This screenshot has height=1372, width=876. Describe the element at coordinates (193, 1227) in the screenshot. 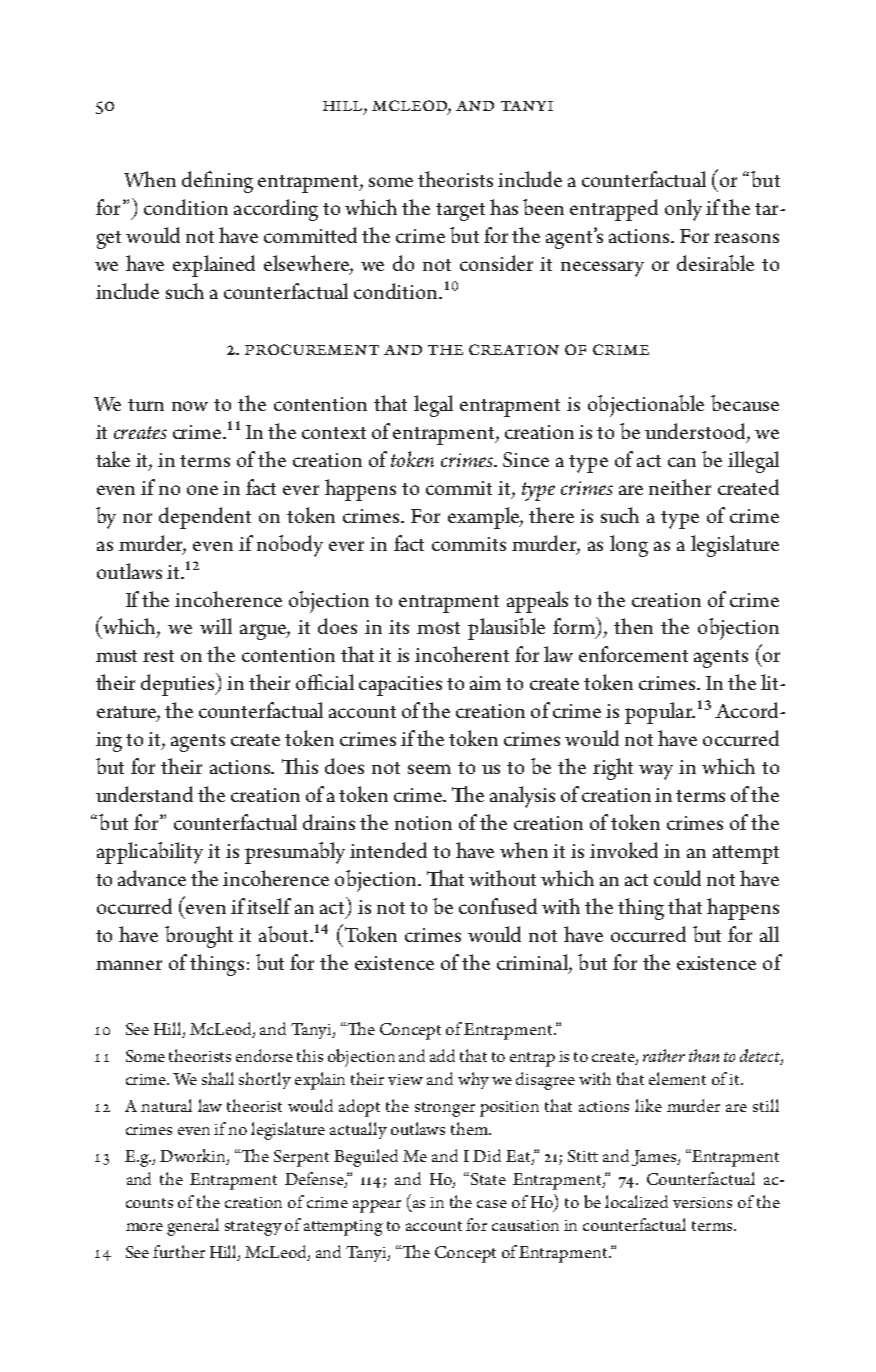

I see `general` at that location.
